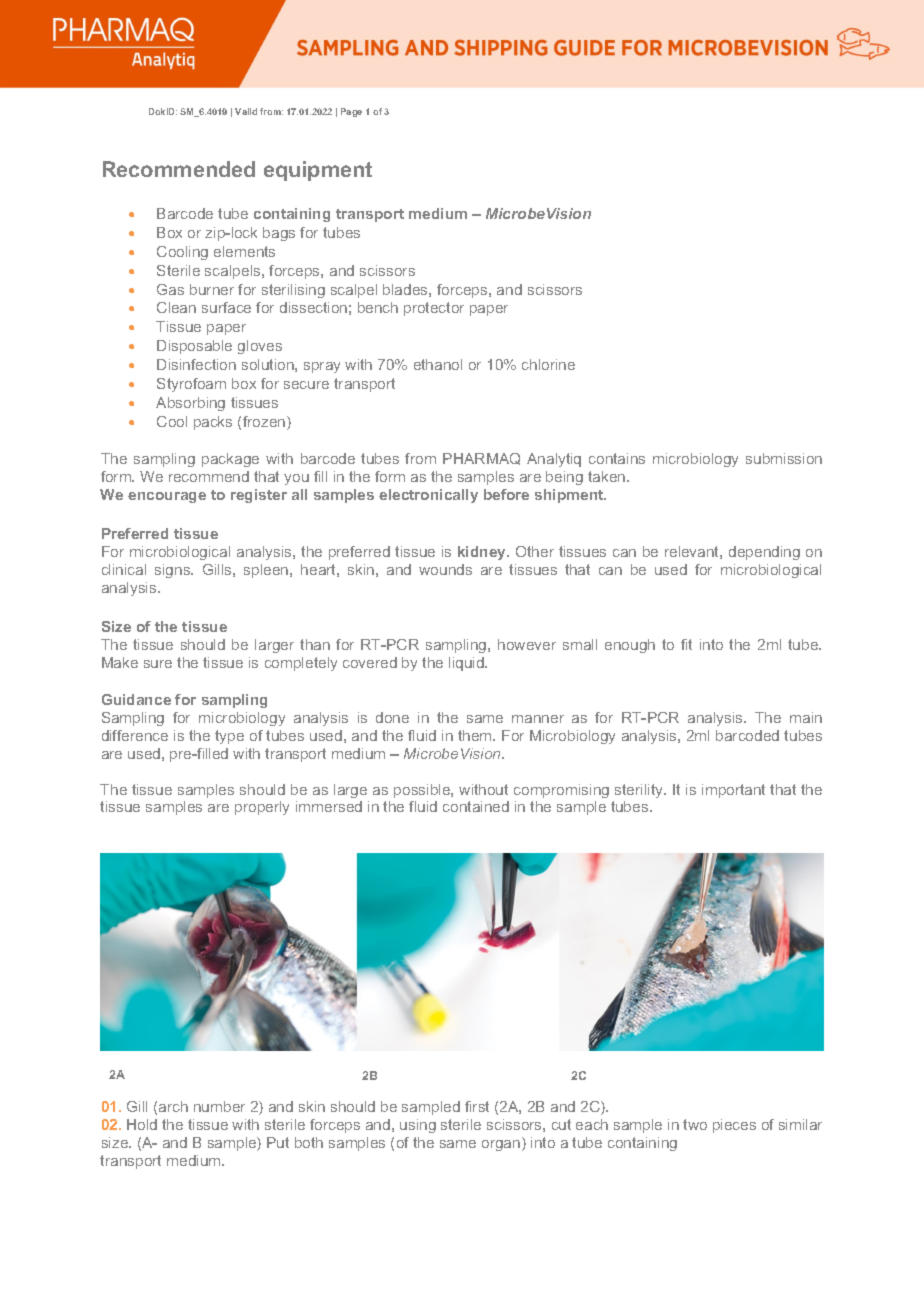 This screenshot has width=924, height=1309. I want to click on Valid, so click(246, 111).
